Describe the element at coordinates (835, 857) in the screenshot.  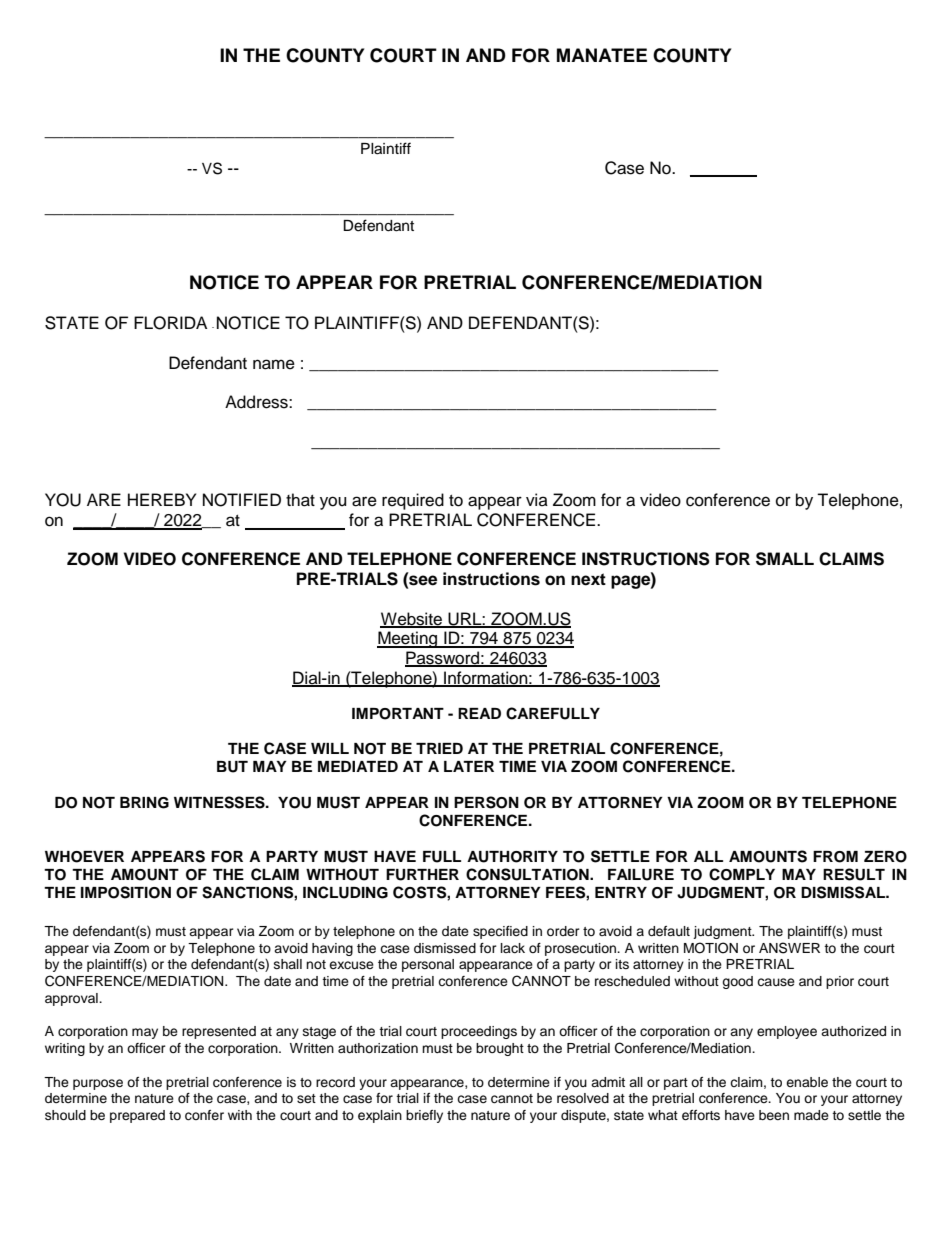
I see `FROM` at that location.
